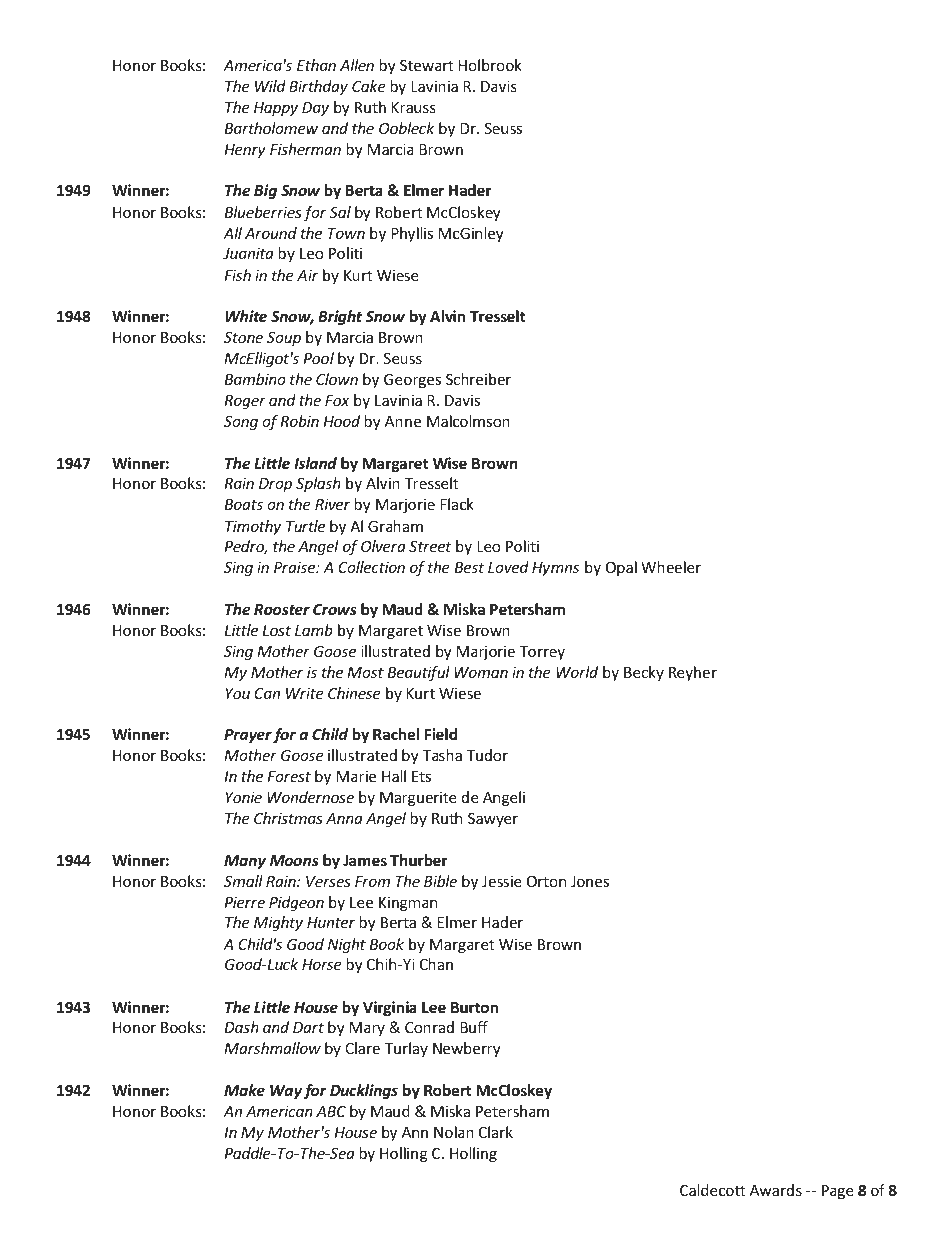 This screenshot has height=1233, width=952. Describe the element at coordinates (490, 65) in the screenshot. I see `Holbrook` at that location.
